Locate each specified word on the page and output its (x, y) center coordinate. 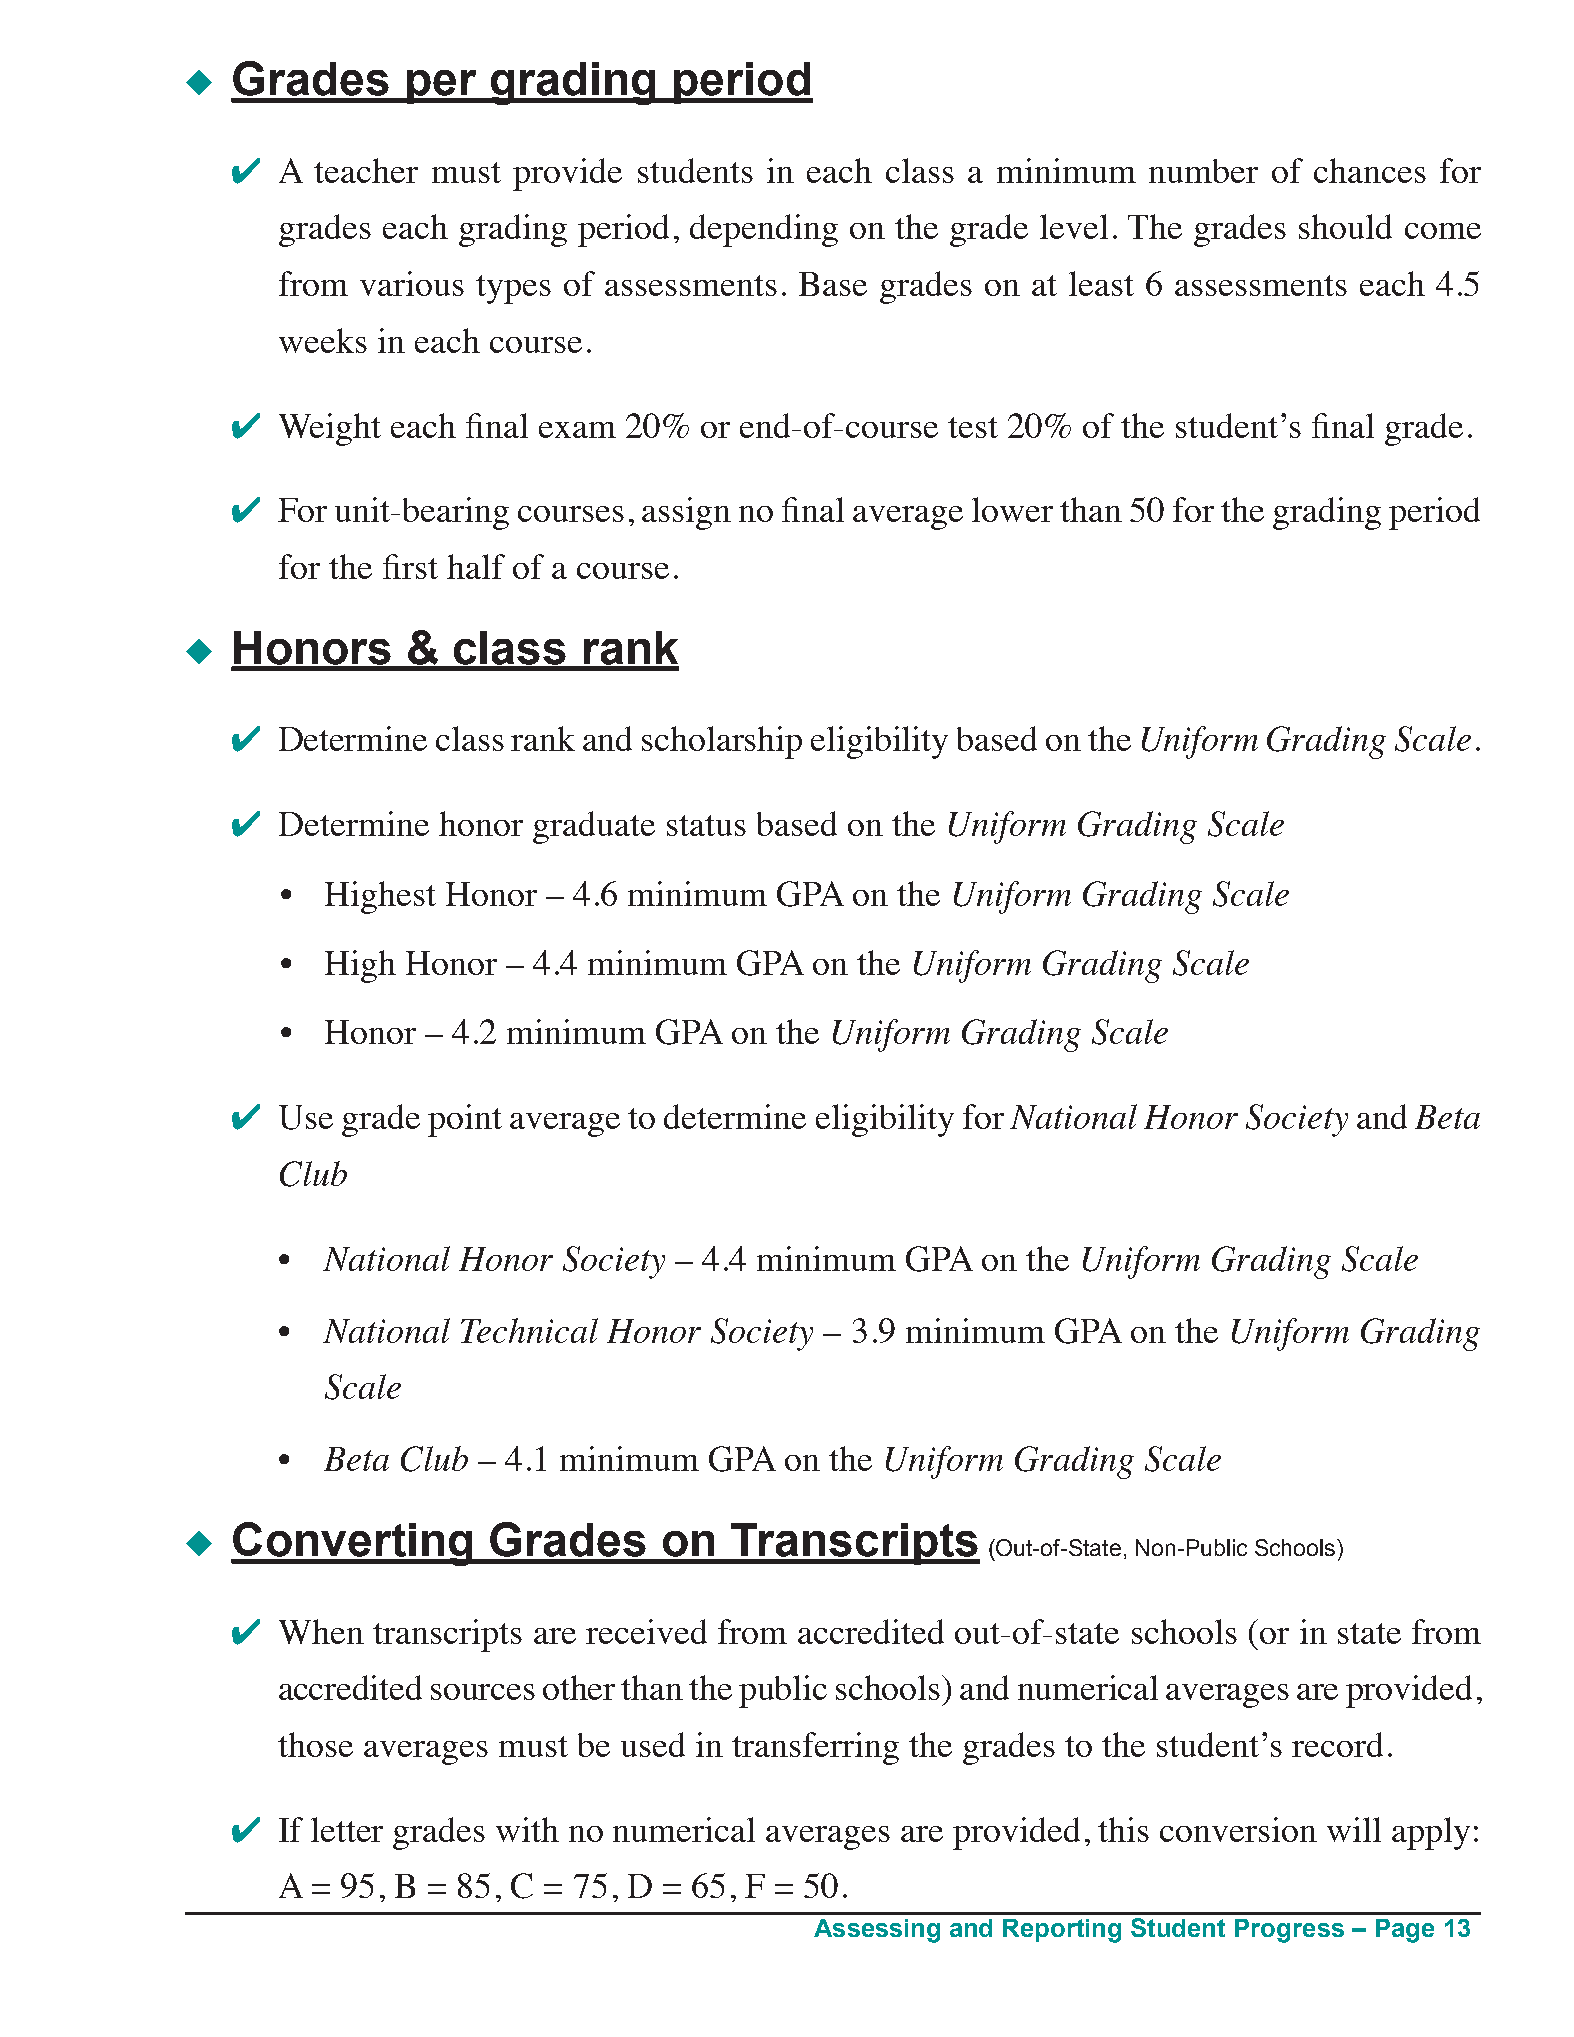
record (1337, 1744)
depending (764, 230)
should (1345, 226)
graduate (594, 827)
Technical (529, 1330)
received (646, 1631)
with (527, 1829)
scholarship (722, 742)
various (412, 283)
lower (1012, 509)
